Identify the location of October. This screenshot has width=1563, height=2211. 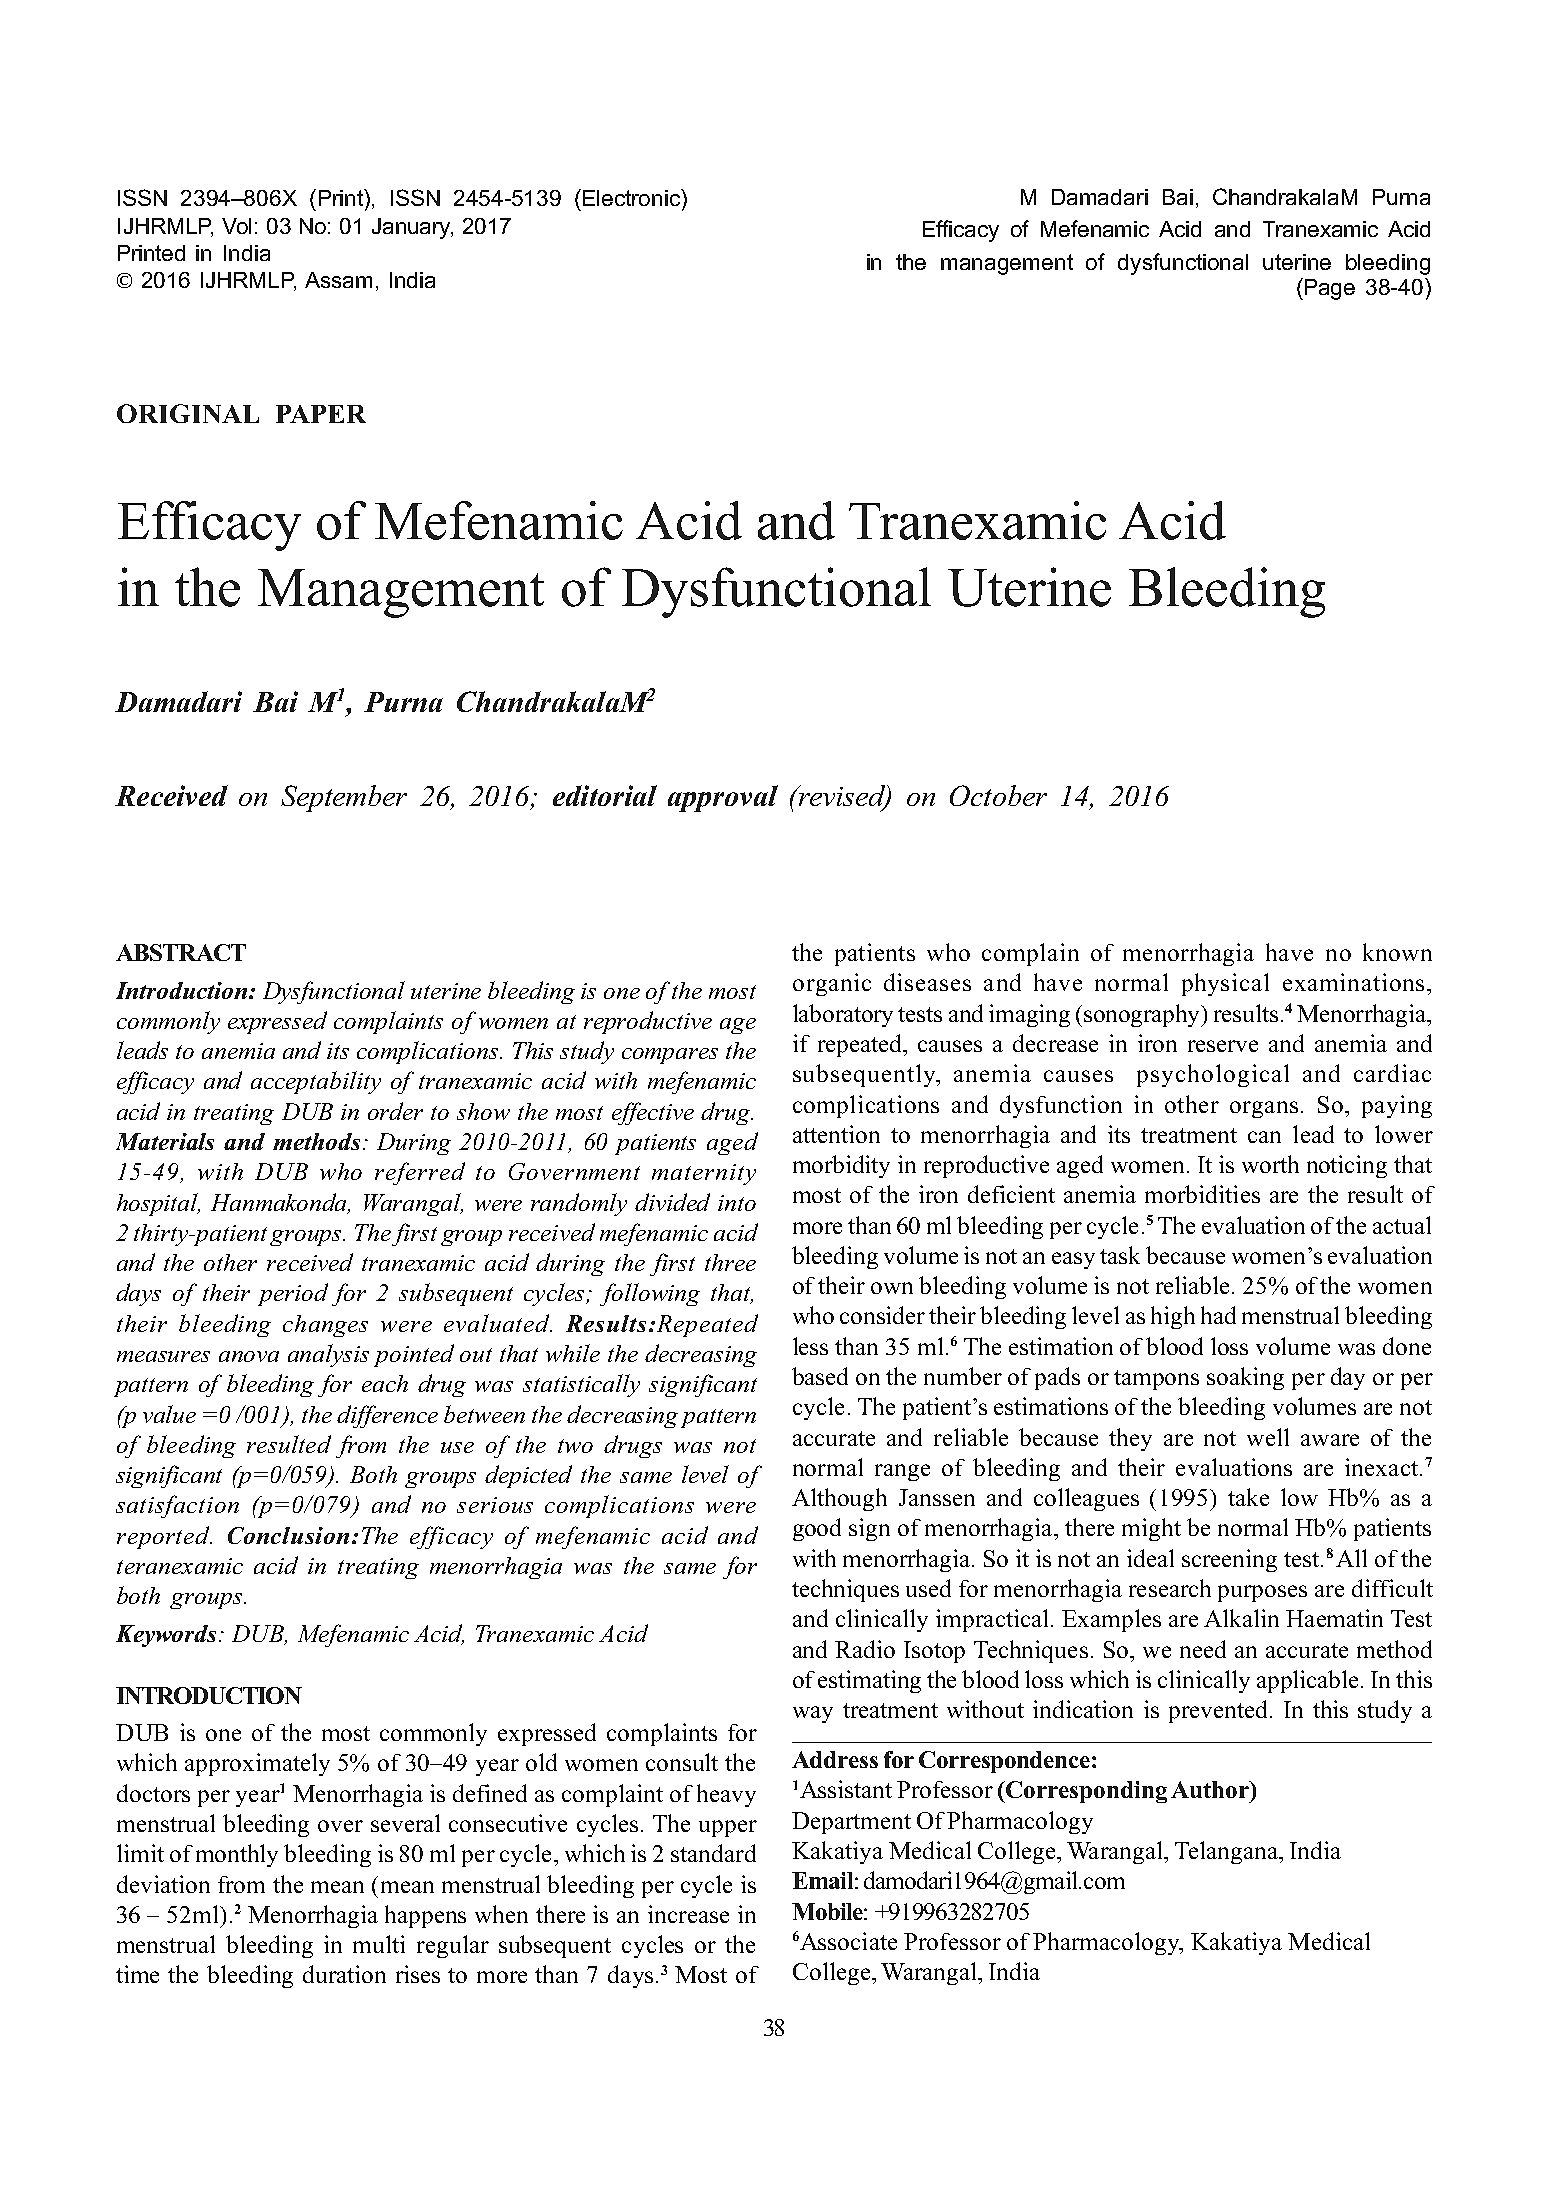
(998, 795).
